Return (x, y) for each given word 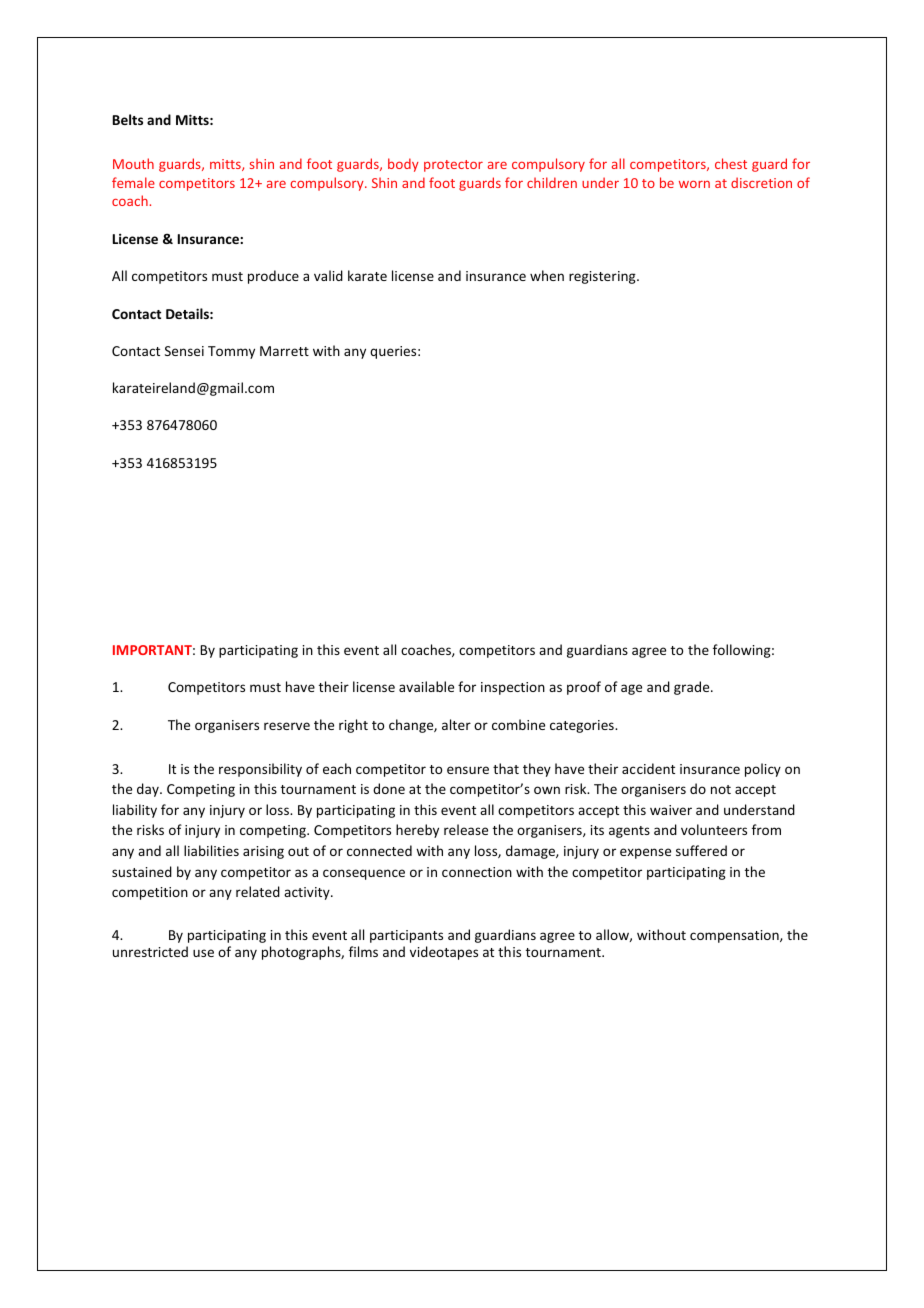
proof (584, 688)
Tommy (231, 352)
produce (273, 277)
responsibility (260, 770)
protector (453, 166)
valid (328, 275)
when (547, 275)
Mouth (133, 163)
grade (693, 688)
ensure (468, 770)
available (426, 686)
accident (648, 768)
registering (603, 277)
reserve (287, 726)
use (203, 953)
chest (731, 163)
